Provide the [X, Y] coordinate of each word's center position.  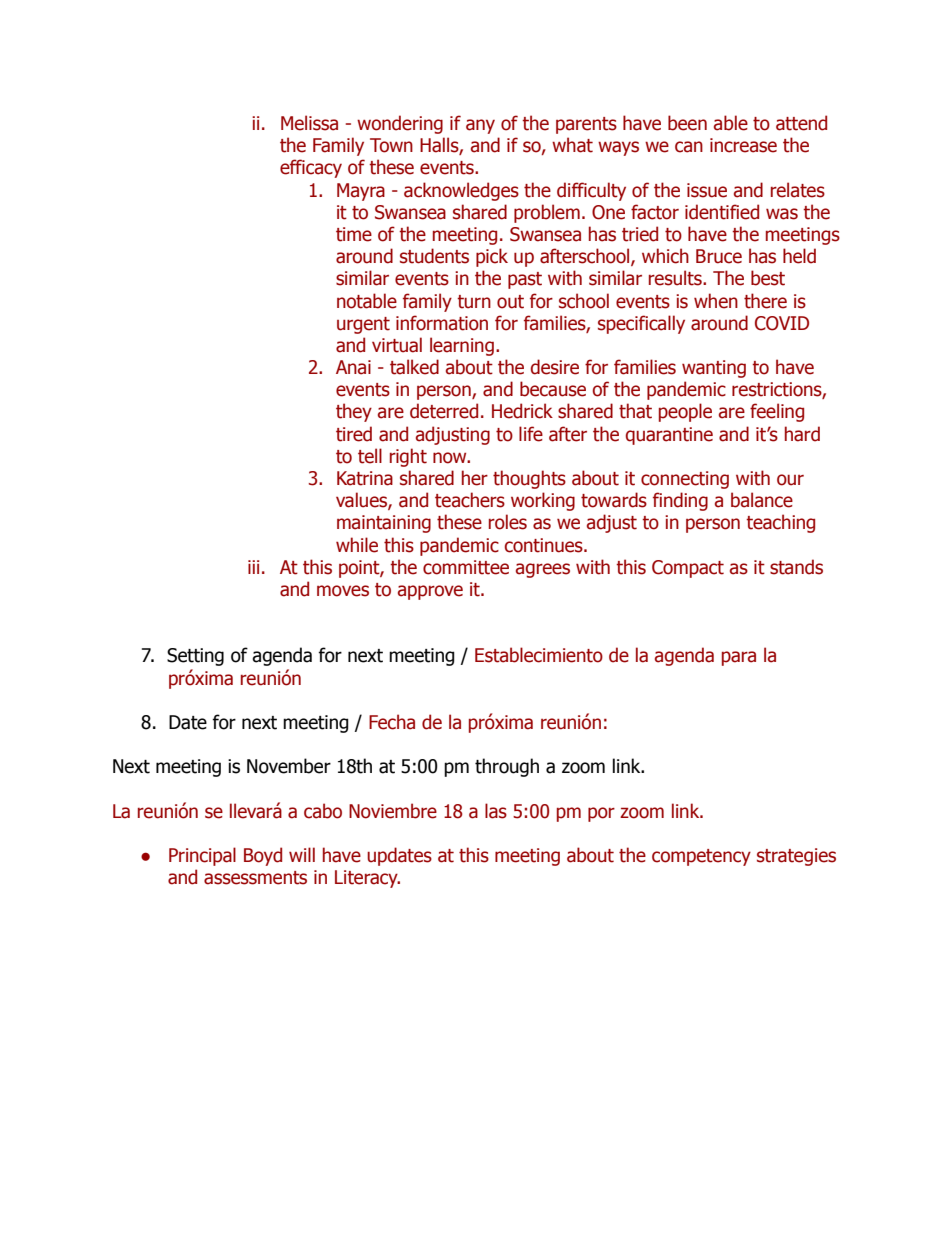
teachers [470, 500]
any [480, 126]
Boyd [263, 856]
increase [743, 145]
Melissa [309, 123]
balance [762, 500]
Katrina [365, 478]
